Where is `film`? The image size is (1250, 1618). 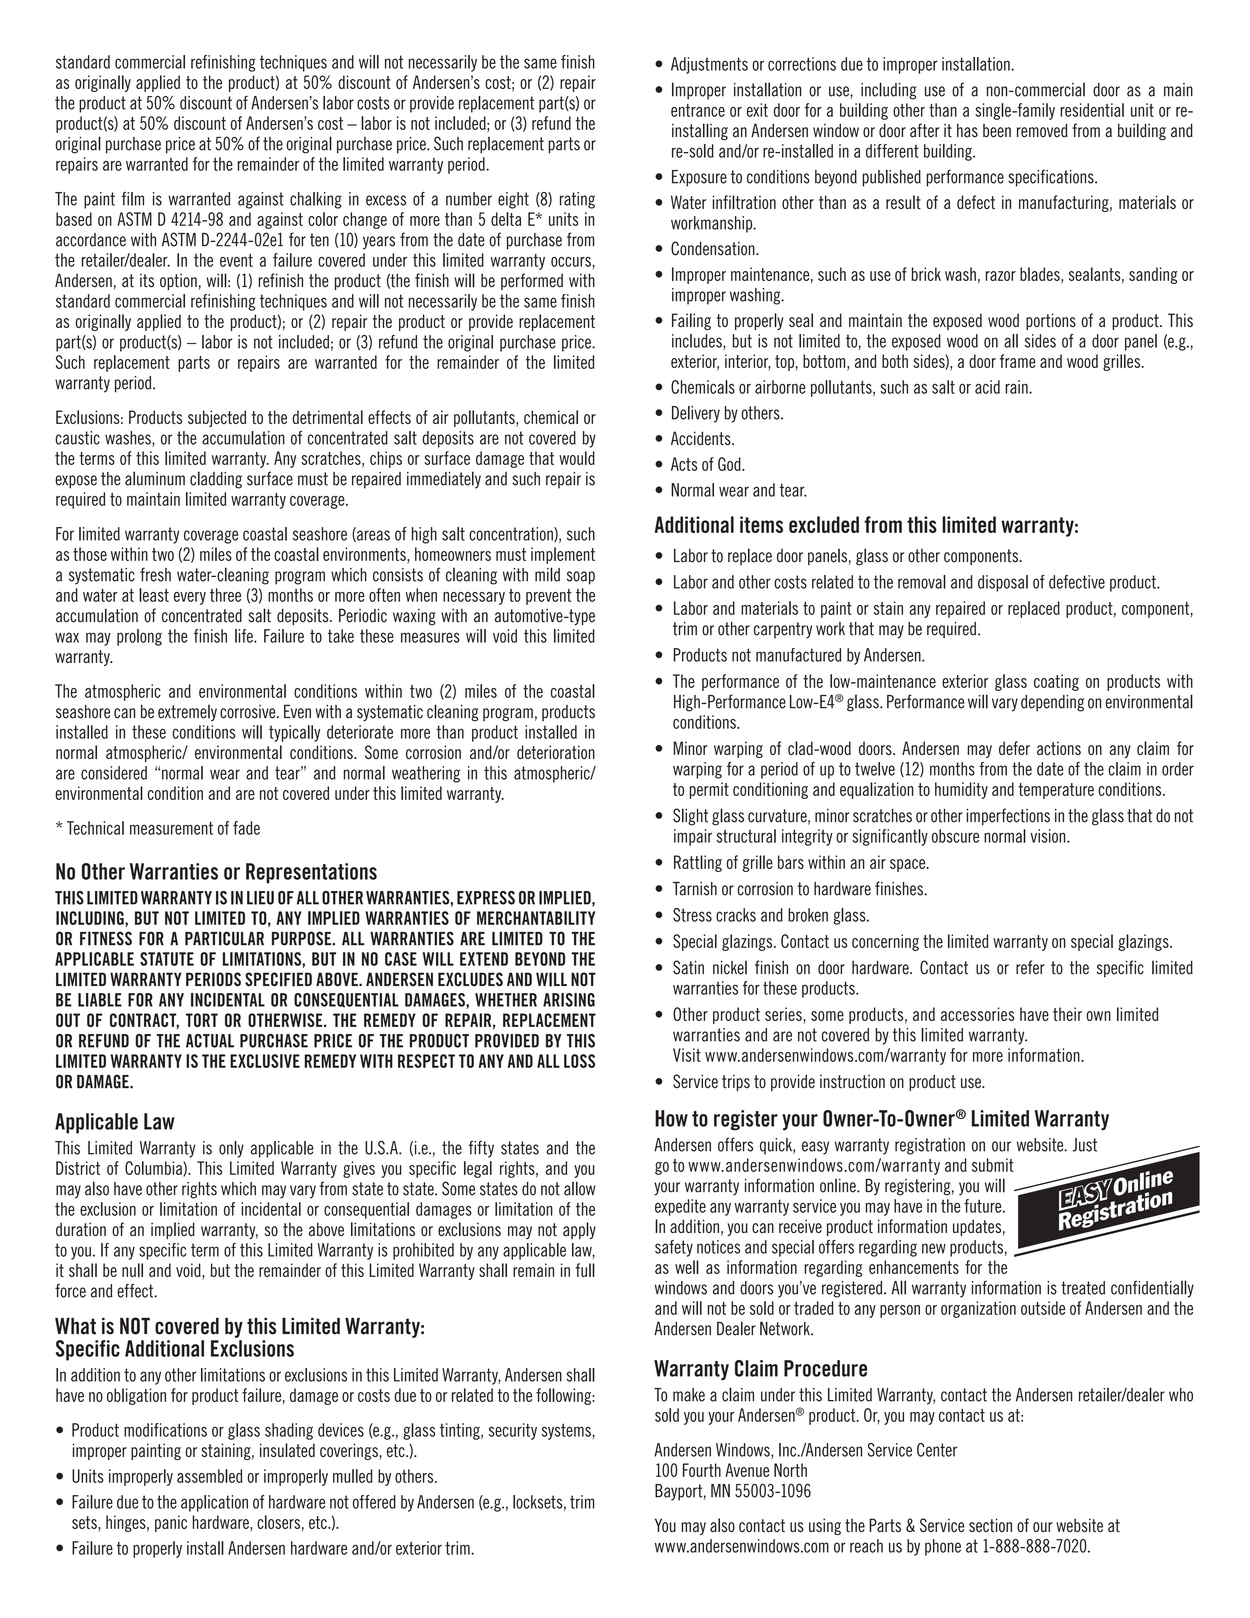 film is located at coordinates (132, 199).
